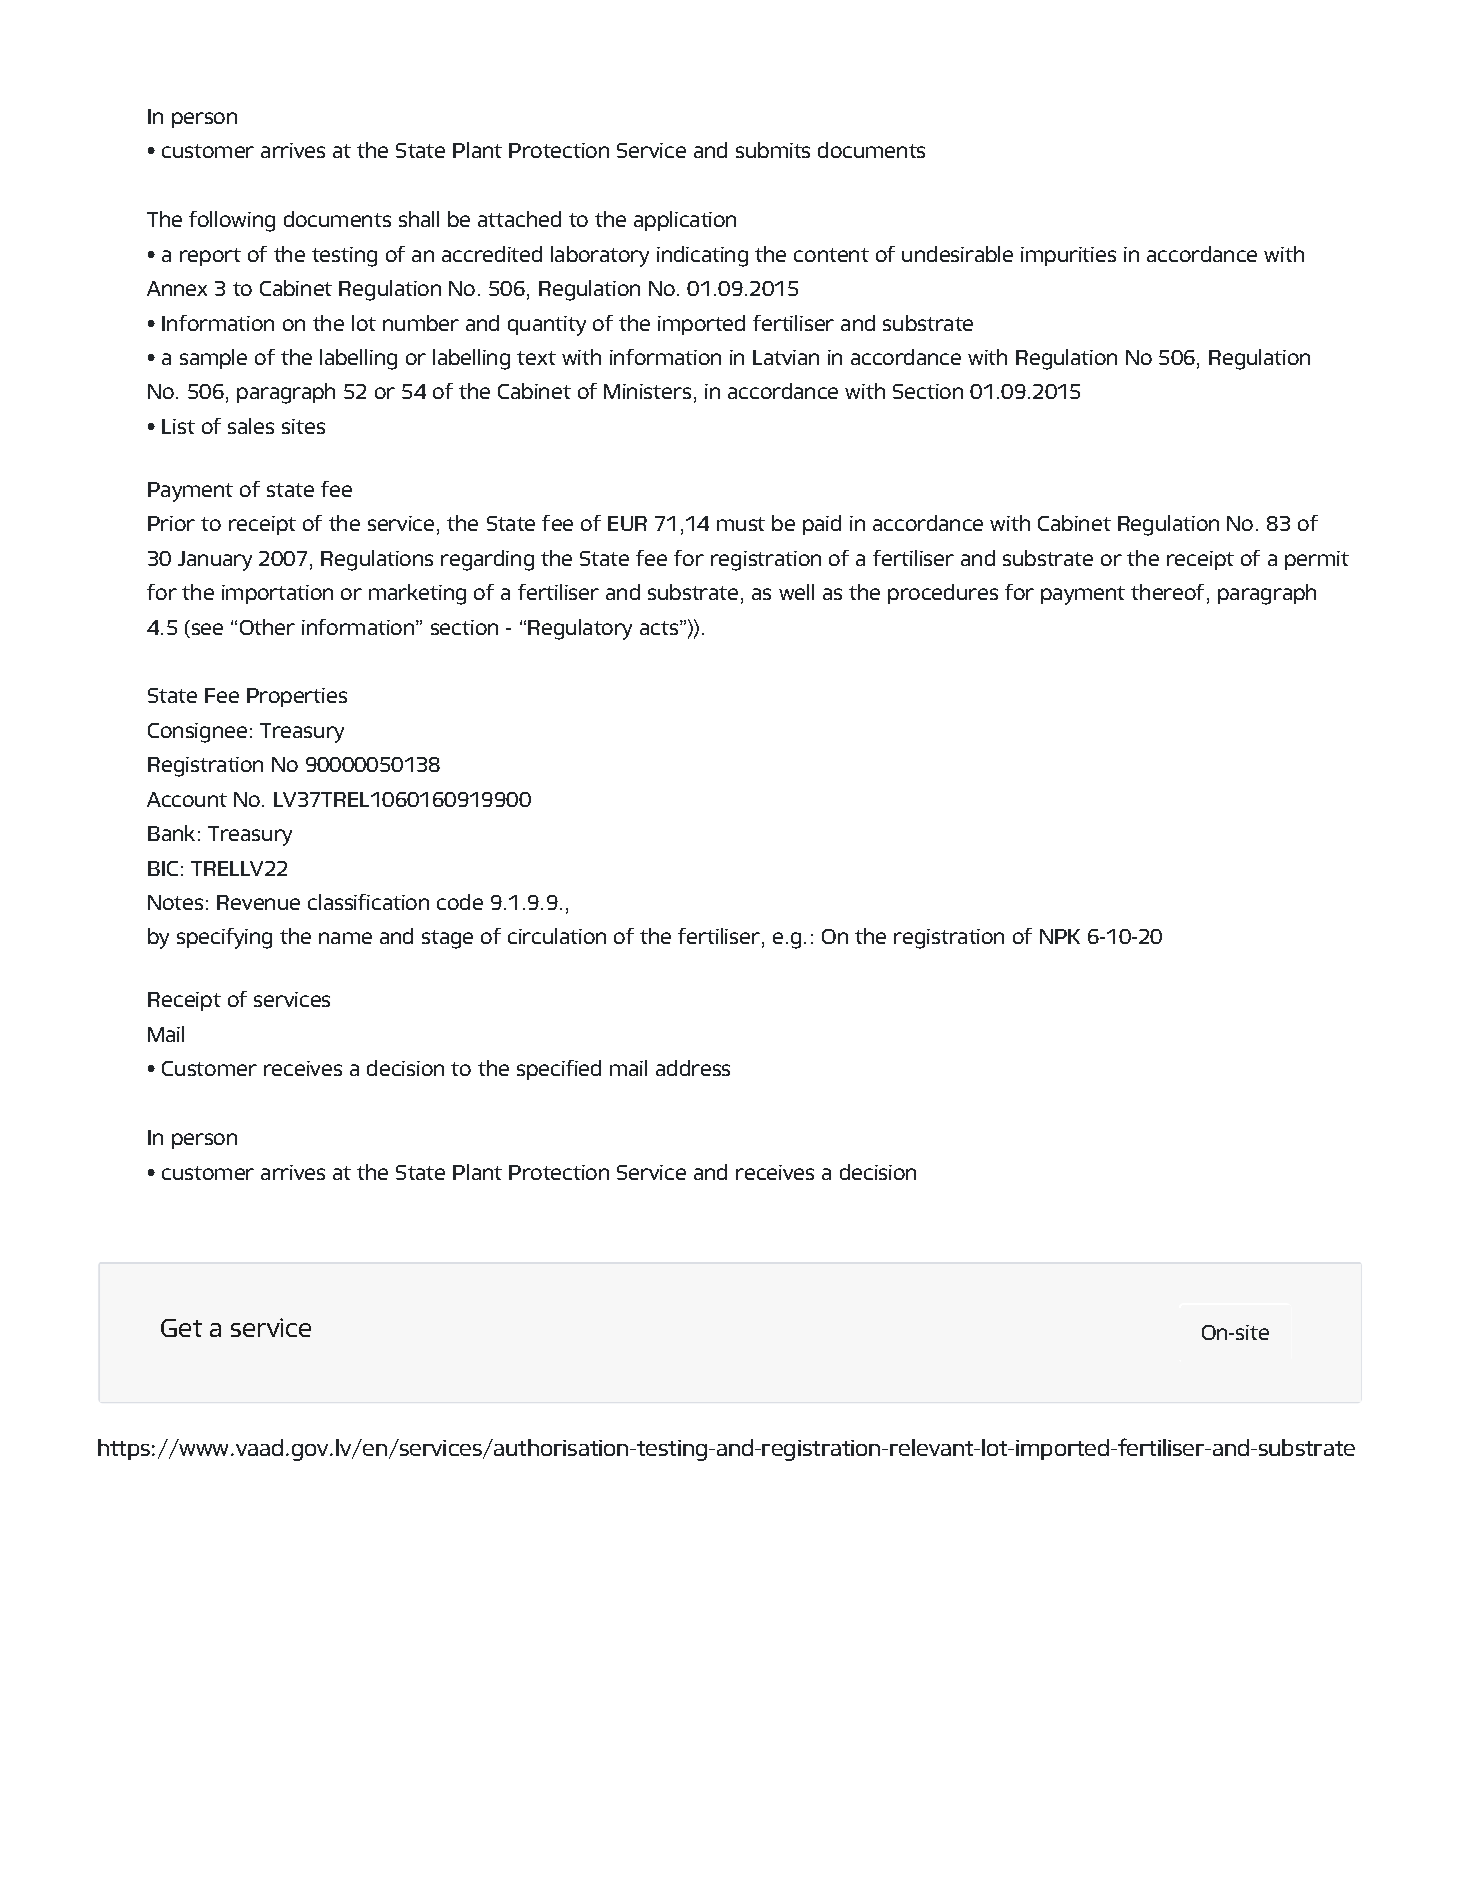 The image size is (1463, 1893). I want to click on Other, so click(267, 627).
